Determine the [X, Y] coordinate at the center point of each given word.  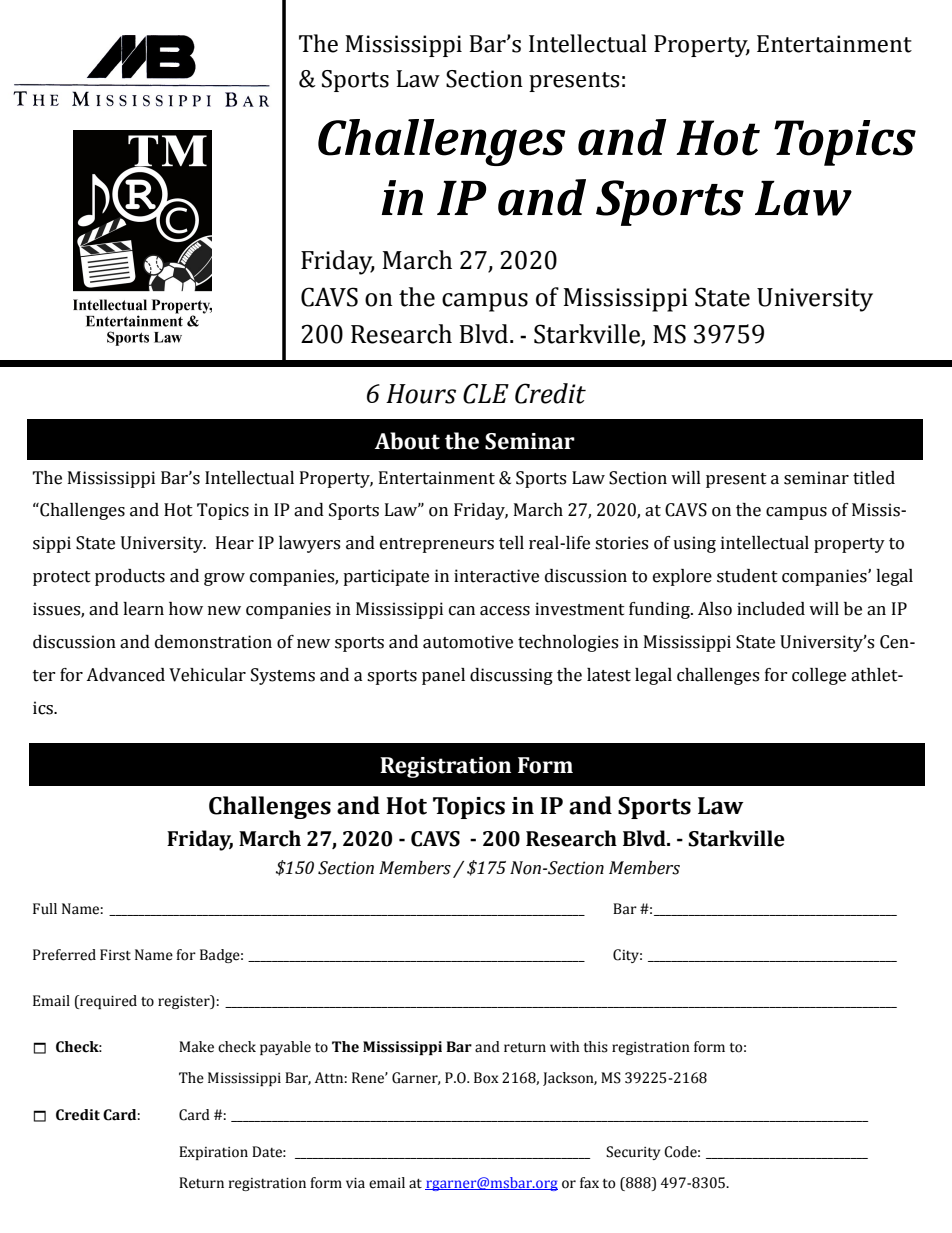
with [565, 1047]
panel [443, 676]
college [819, 676]
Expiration [213, 1153]
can [462, 611]
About [407, 441]
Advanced [125, 675]
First [115, 955]
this [595, 1047]
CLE [486, 393]
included [771, 609]
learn [143, 609]
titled [874, 478]
